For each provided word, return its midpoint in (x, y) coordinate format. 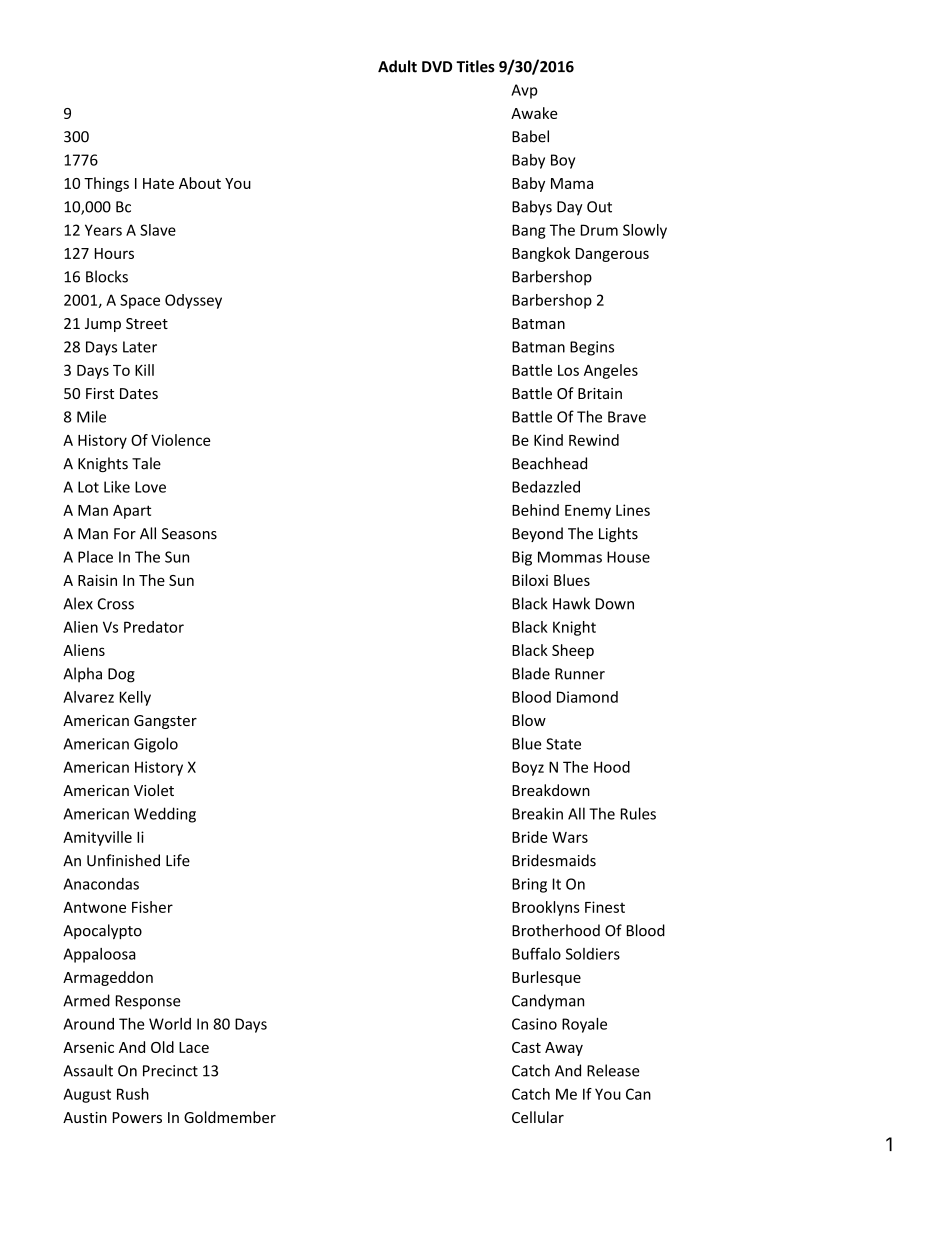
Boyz (528, 768)
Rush (133, 1094)
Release (613, 1070)
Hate (158, 183)
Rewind (594, 440)
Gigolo (156, 745)
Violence (180, 440)
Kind (548, 440)
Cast (526, 1047)
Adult (397, 66)
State (563, 744)
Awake (534, 113)
